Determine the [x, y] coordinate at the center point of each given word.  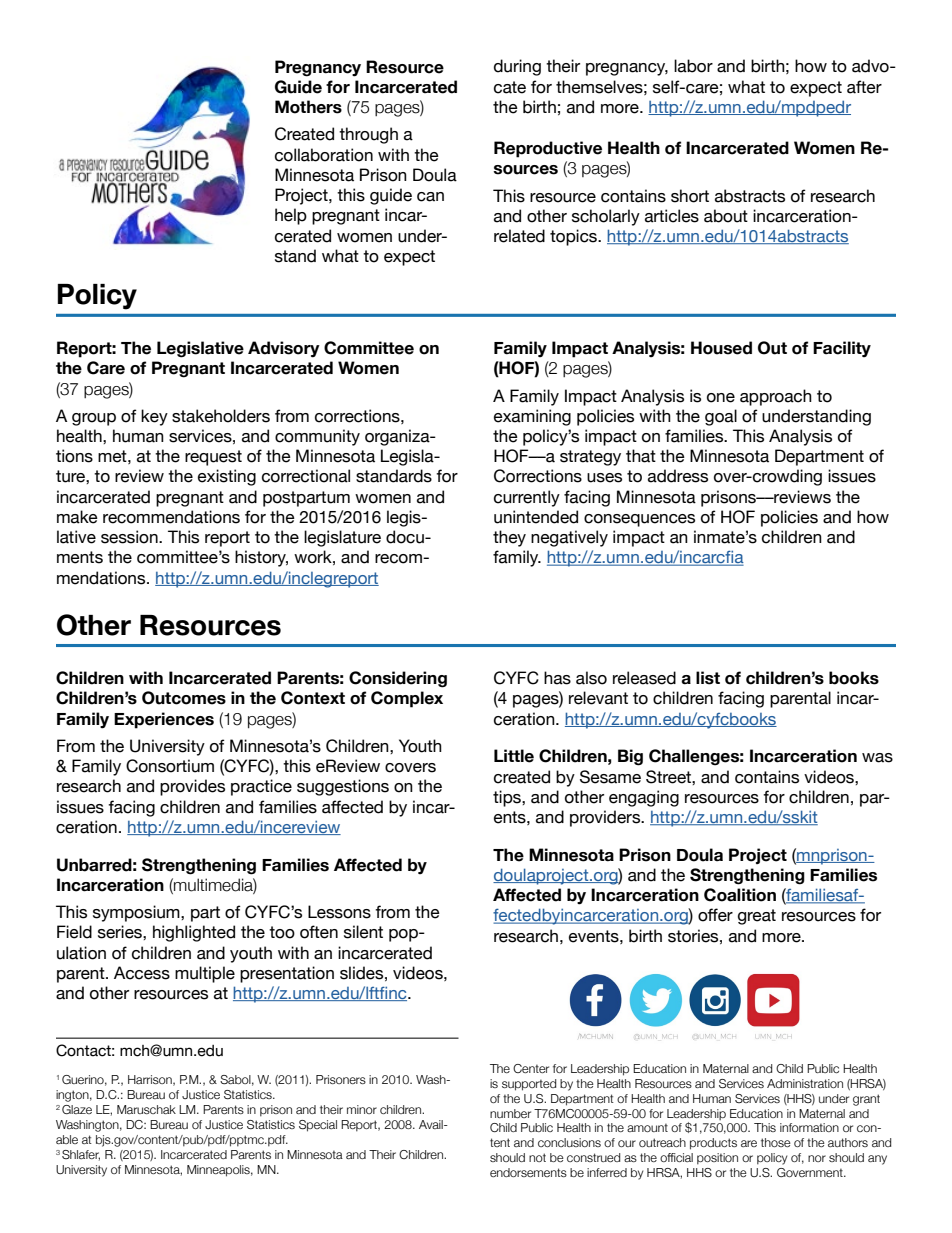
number [510, 1113]
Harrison [151, 1080]
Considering [398, 679]
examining [532, 417]
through [368, 135]
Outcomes [184, 698]
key [154, 417]
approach [776, 397]
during [517, 67]
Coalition [740, 895]
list [708, 678]
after [864, 87]
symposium [137, 913]
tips [508, 798]
